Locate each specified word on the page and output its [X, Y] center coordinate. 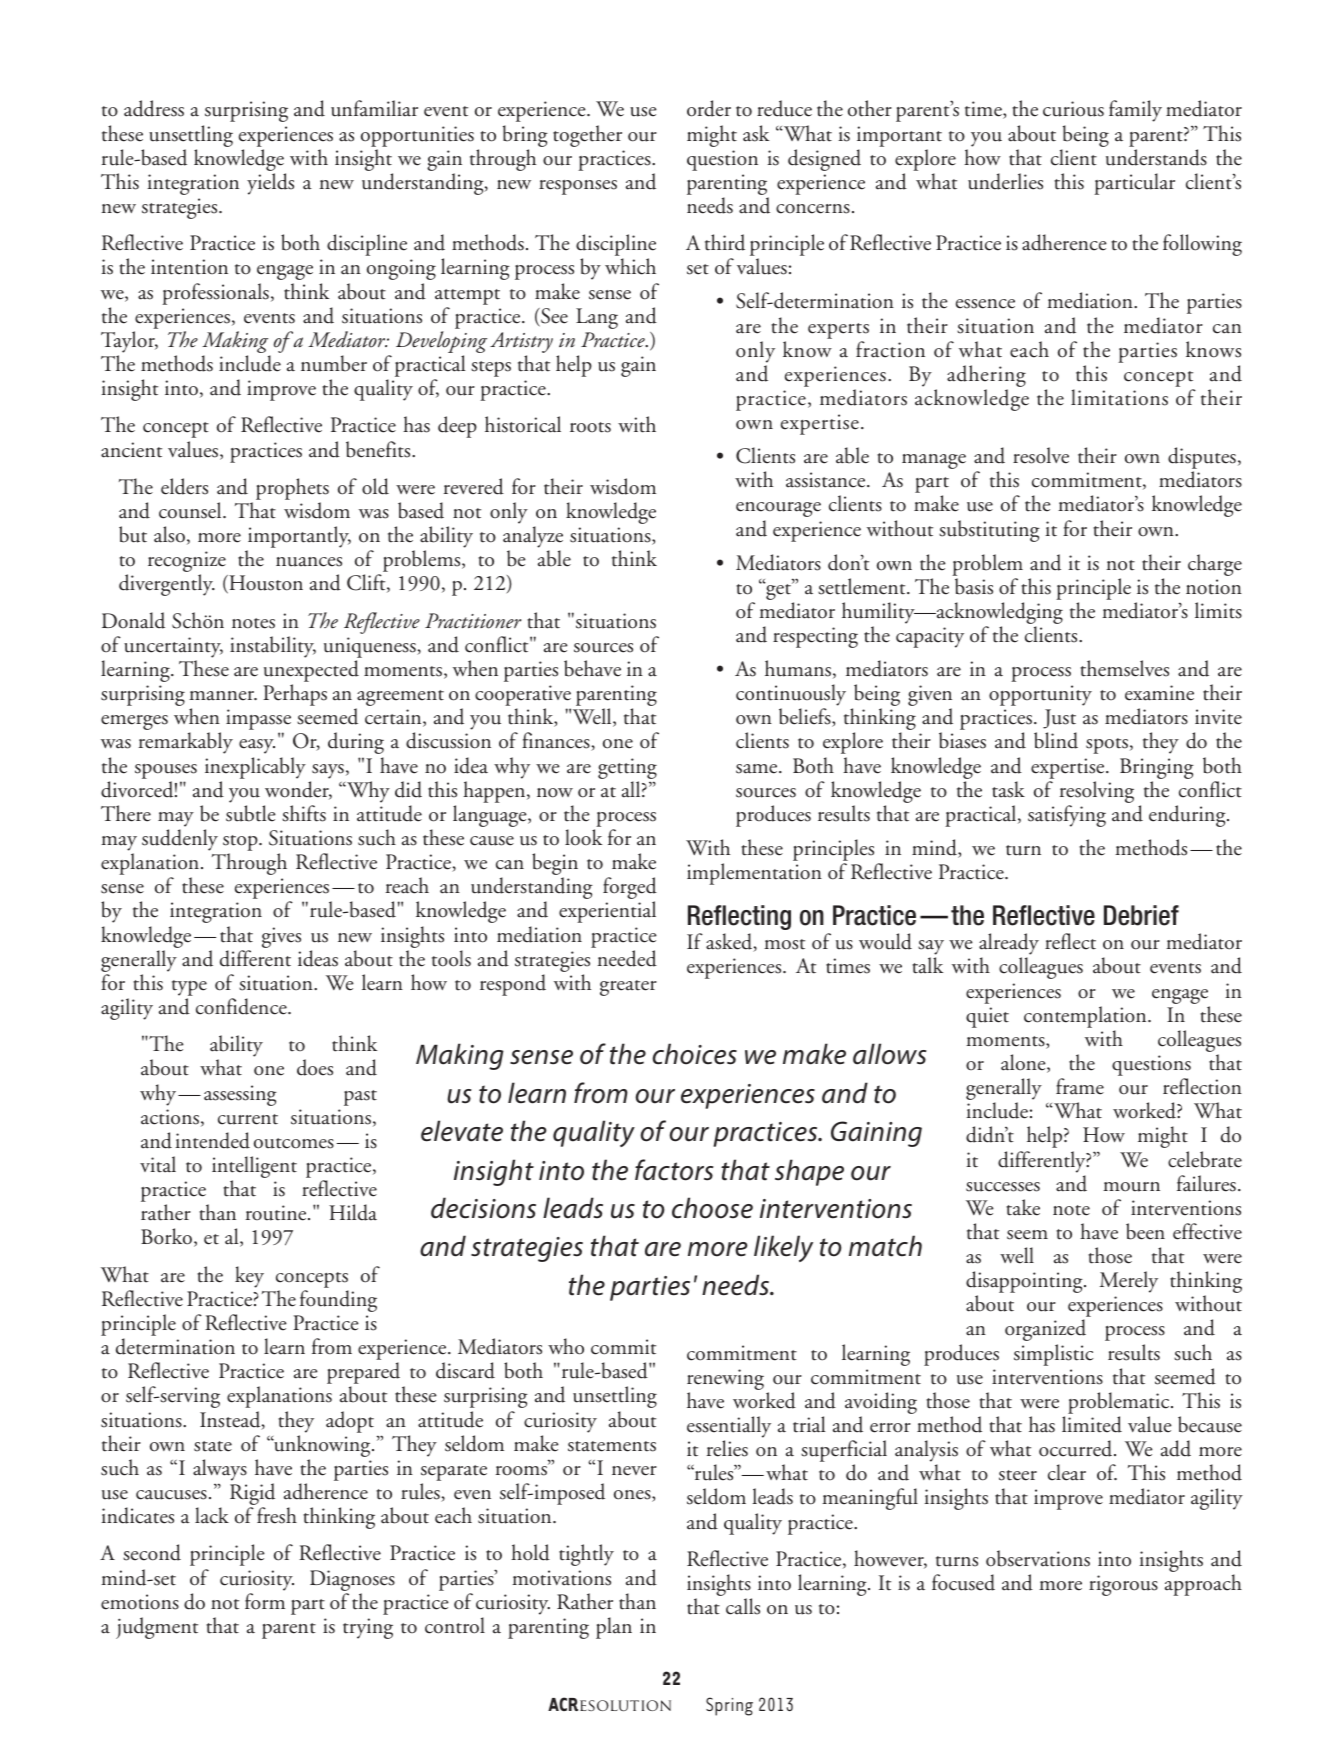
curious [1073, 109]
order [709, 108]
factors [674, 1170]
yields [270, 184]
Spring [729, 1706]
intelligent [254, 1168]
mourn [1131, 1187]
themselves [1124, 668]
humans [798, 668]
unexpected [311, 672]
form [265, 1601]
